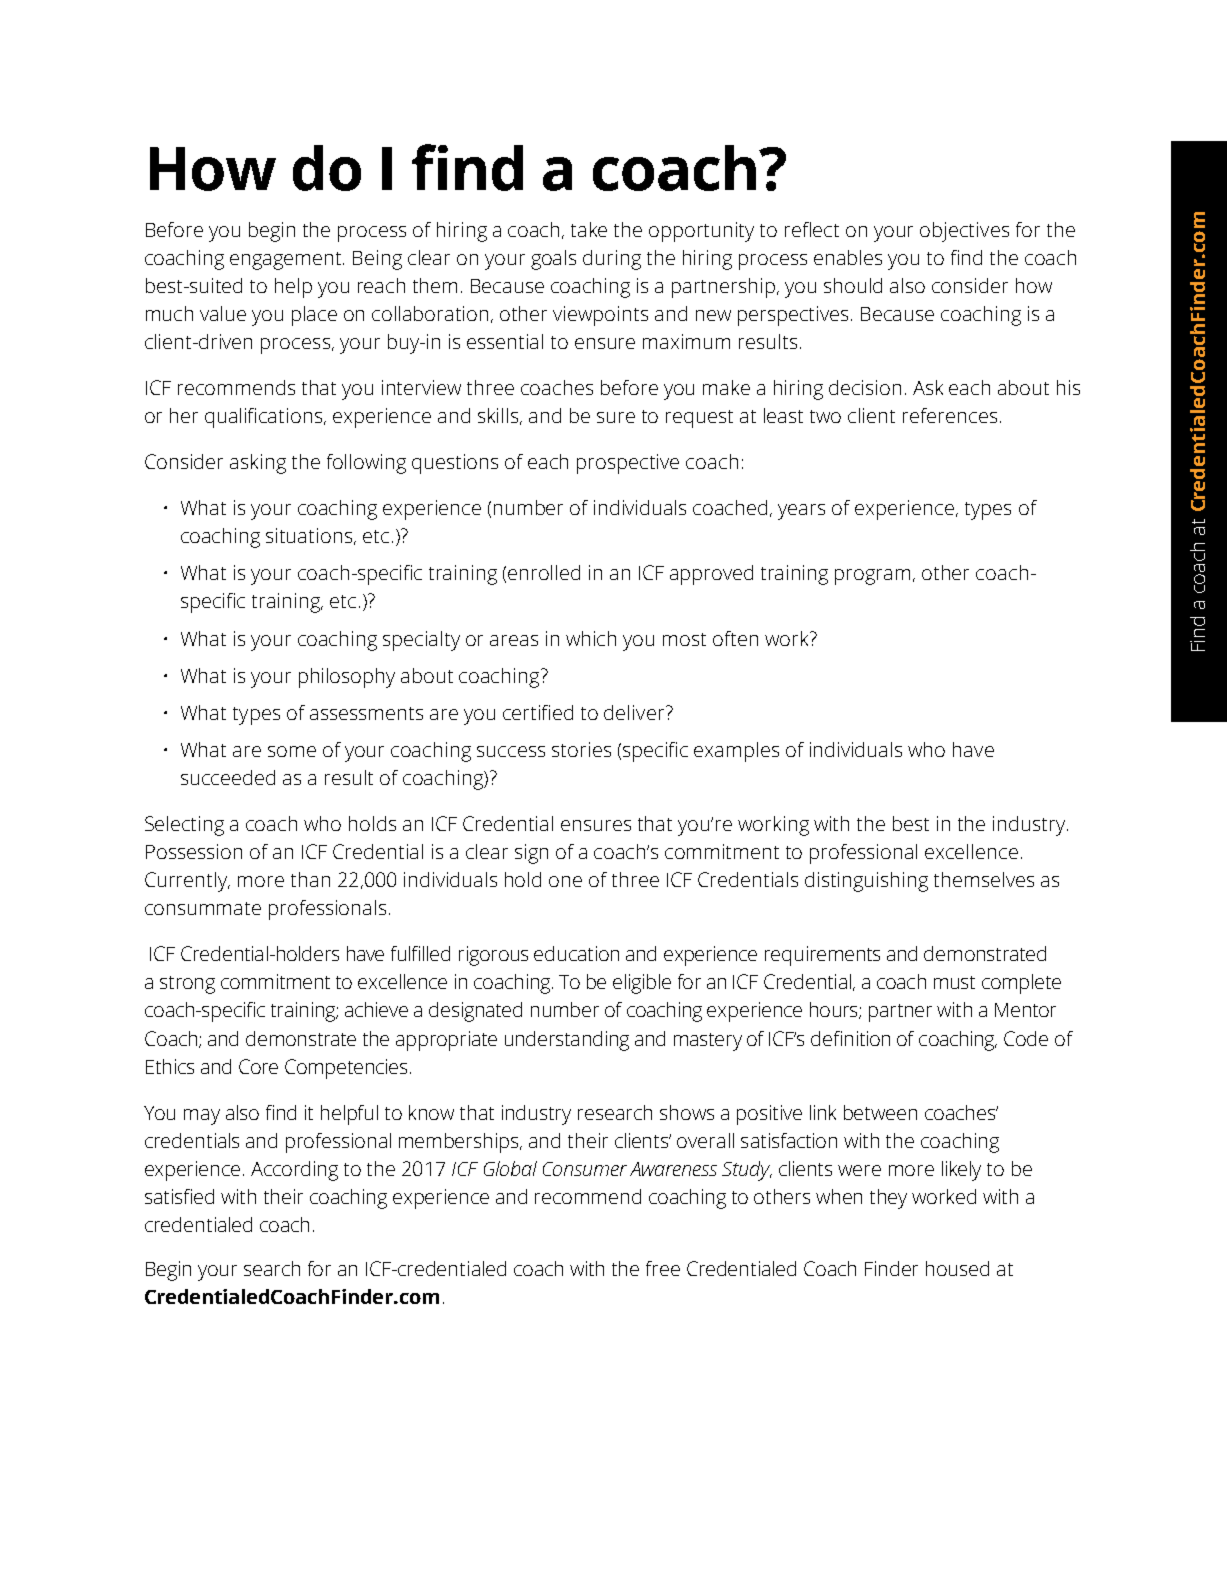  Describe the element at coordinates (294, 1171) in the screenshot. I see `According` at that location.
